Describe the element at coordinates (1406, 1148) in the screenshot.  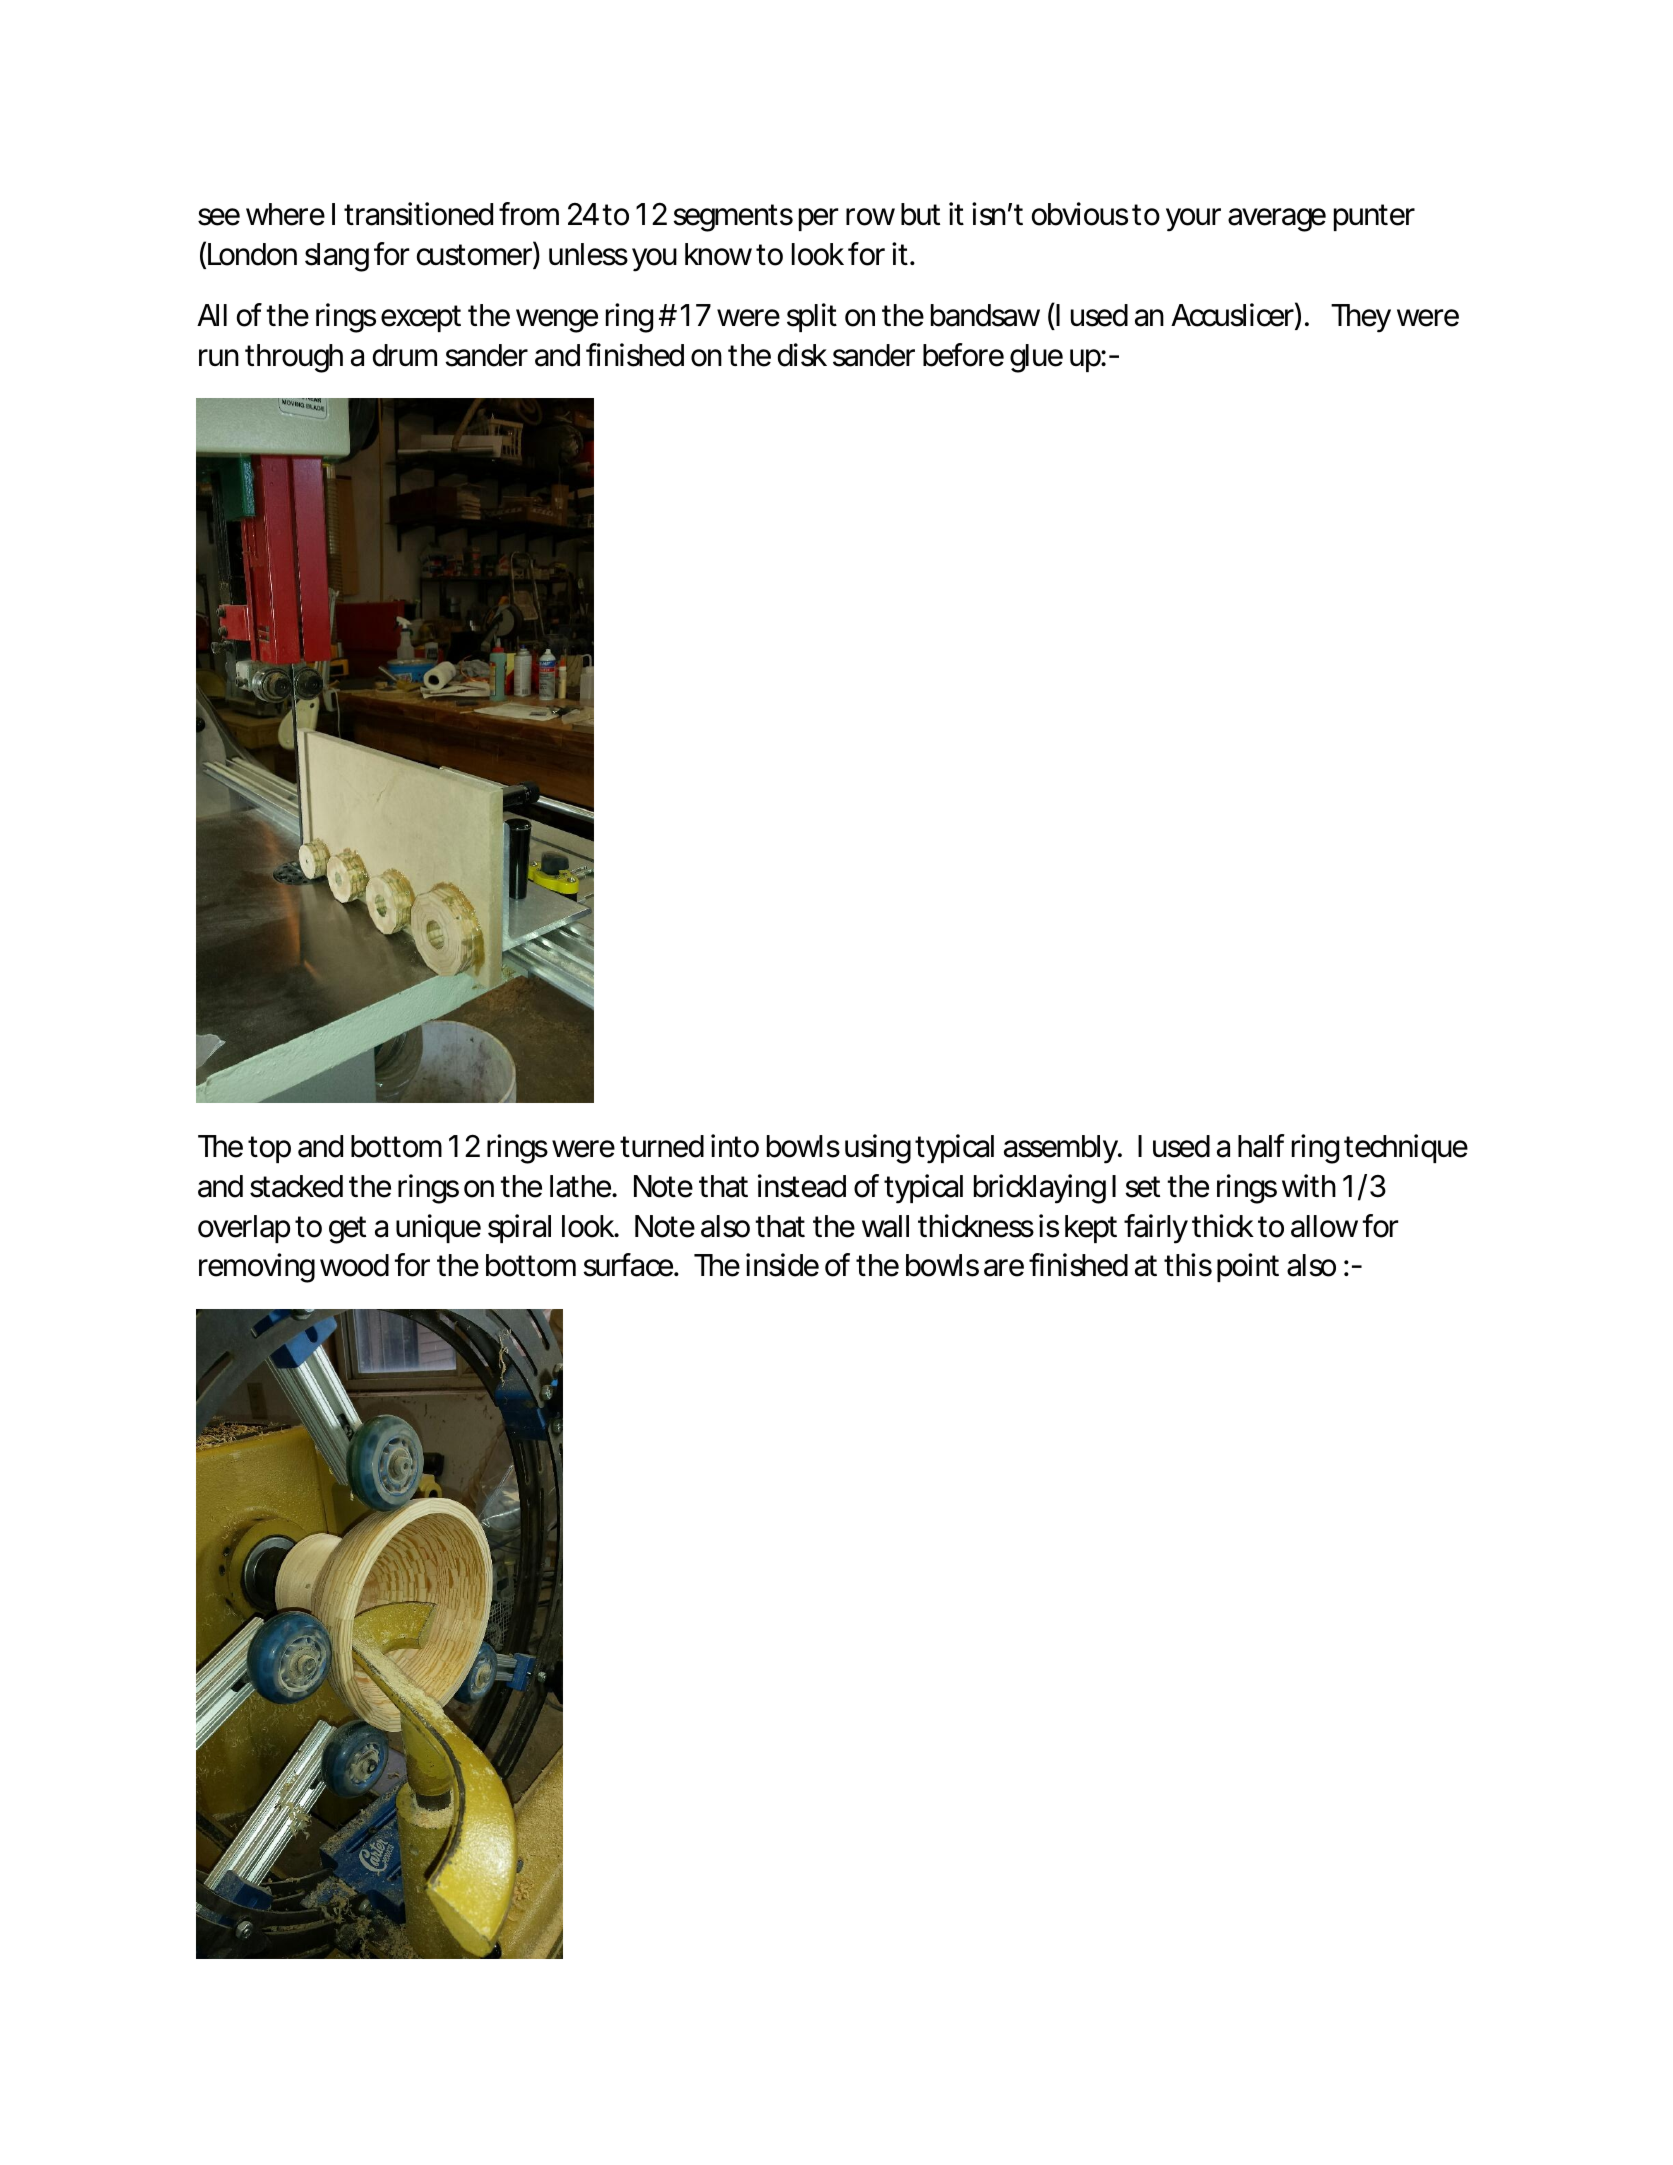
I see `technique` at that location.
